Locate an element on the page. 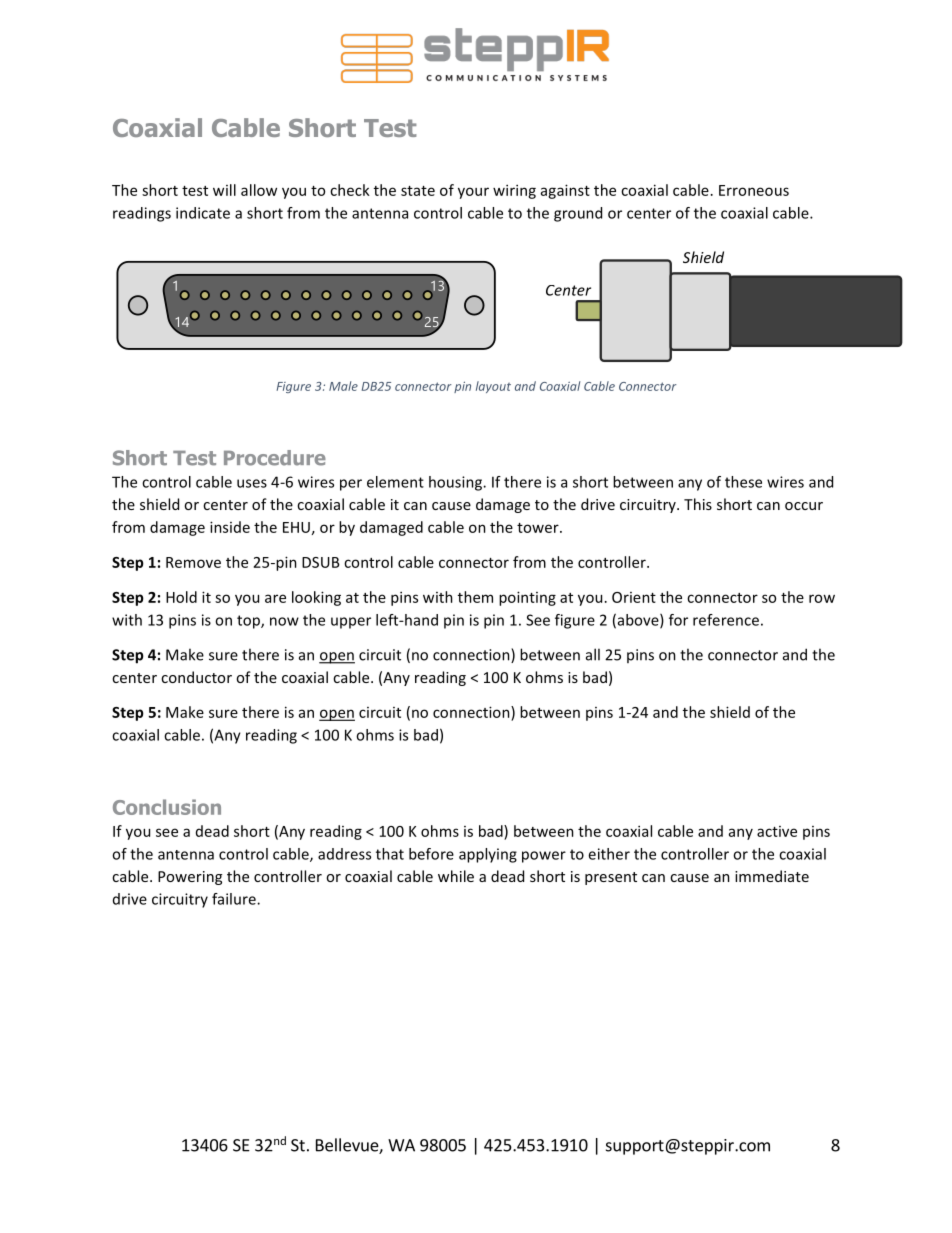  conductor is located at coordinates (196, 677).
